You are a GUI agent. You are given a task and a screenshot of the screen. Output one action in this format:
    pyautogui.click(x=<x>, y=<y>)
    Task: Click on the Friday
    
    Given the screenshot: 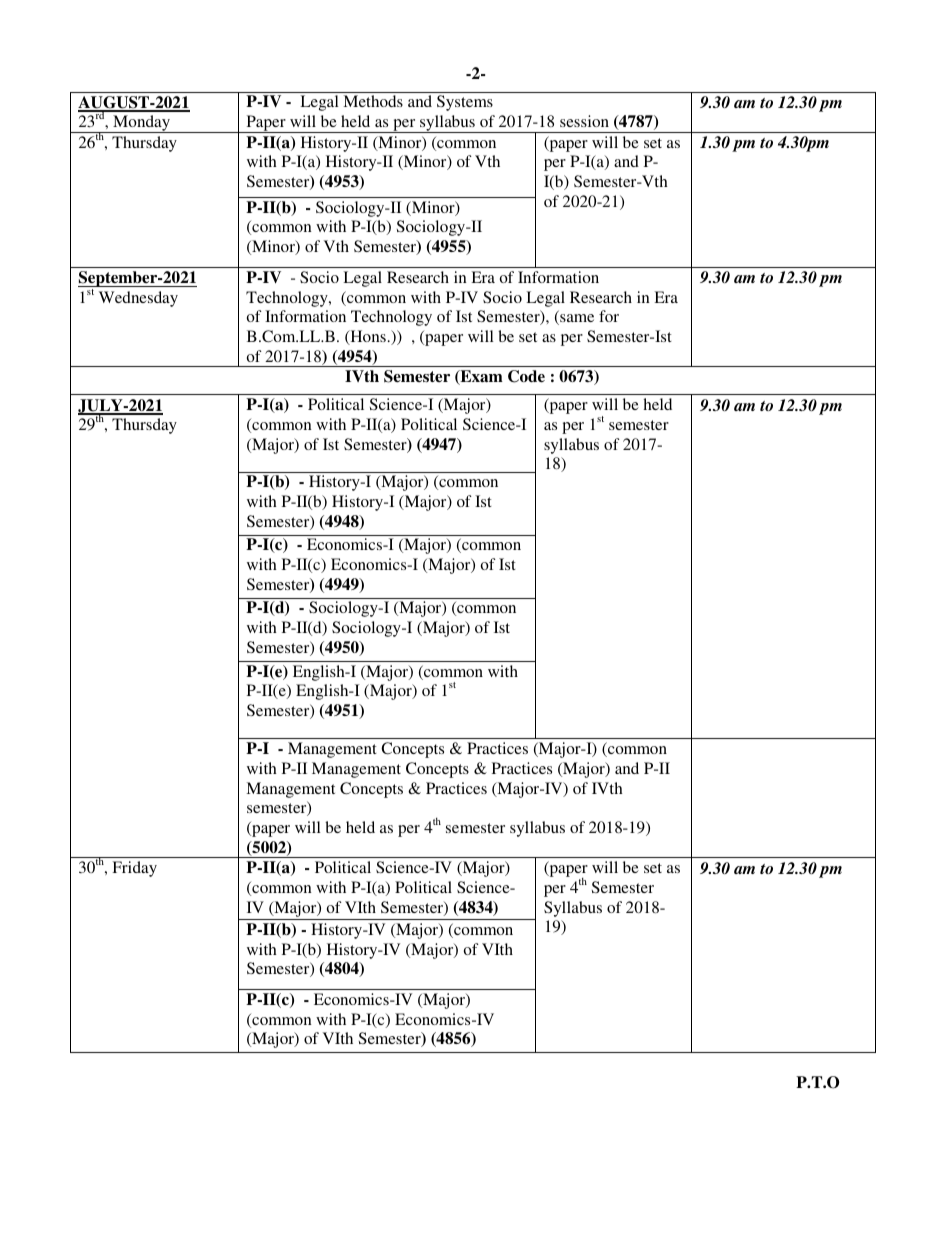 What is the action you would take?
    pyautogui.click(x=134, y=869)
